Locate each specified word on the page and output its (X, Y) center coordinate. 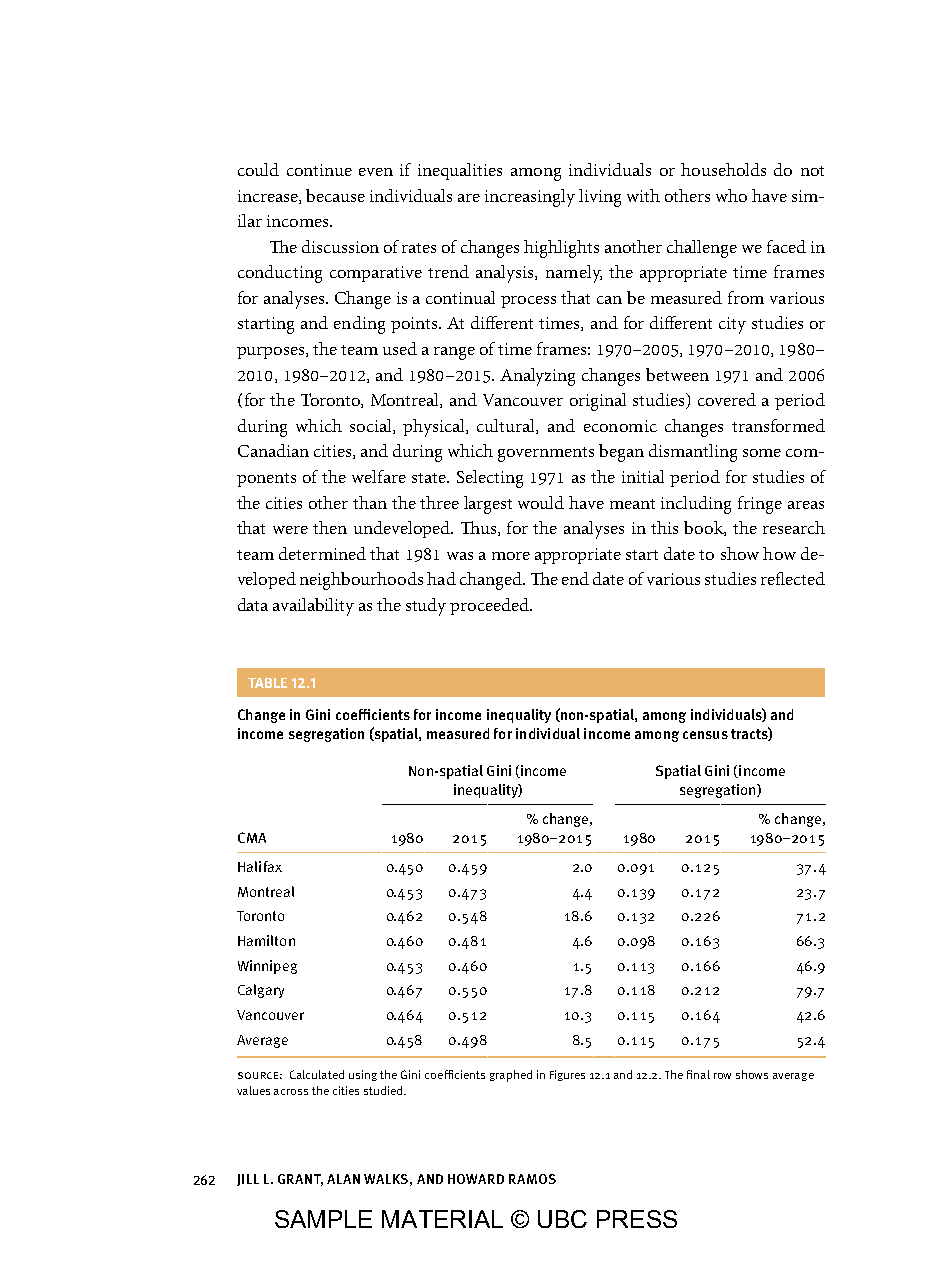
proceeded (490, 606)
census (705, 735)
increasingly (530, 198)
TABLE (267, 683)
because (335, 195)
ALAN (343, 1179)
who (731, 195)
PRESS (637, 1219)
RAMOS (532, 1179)
